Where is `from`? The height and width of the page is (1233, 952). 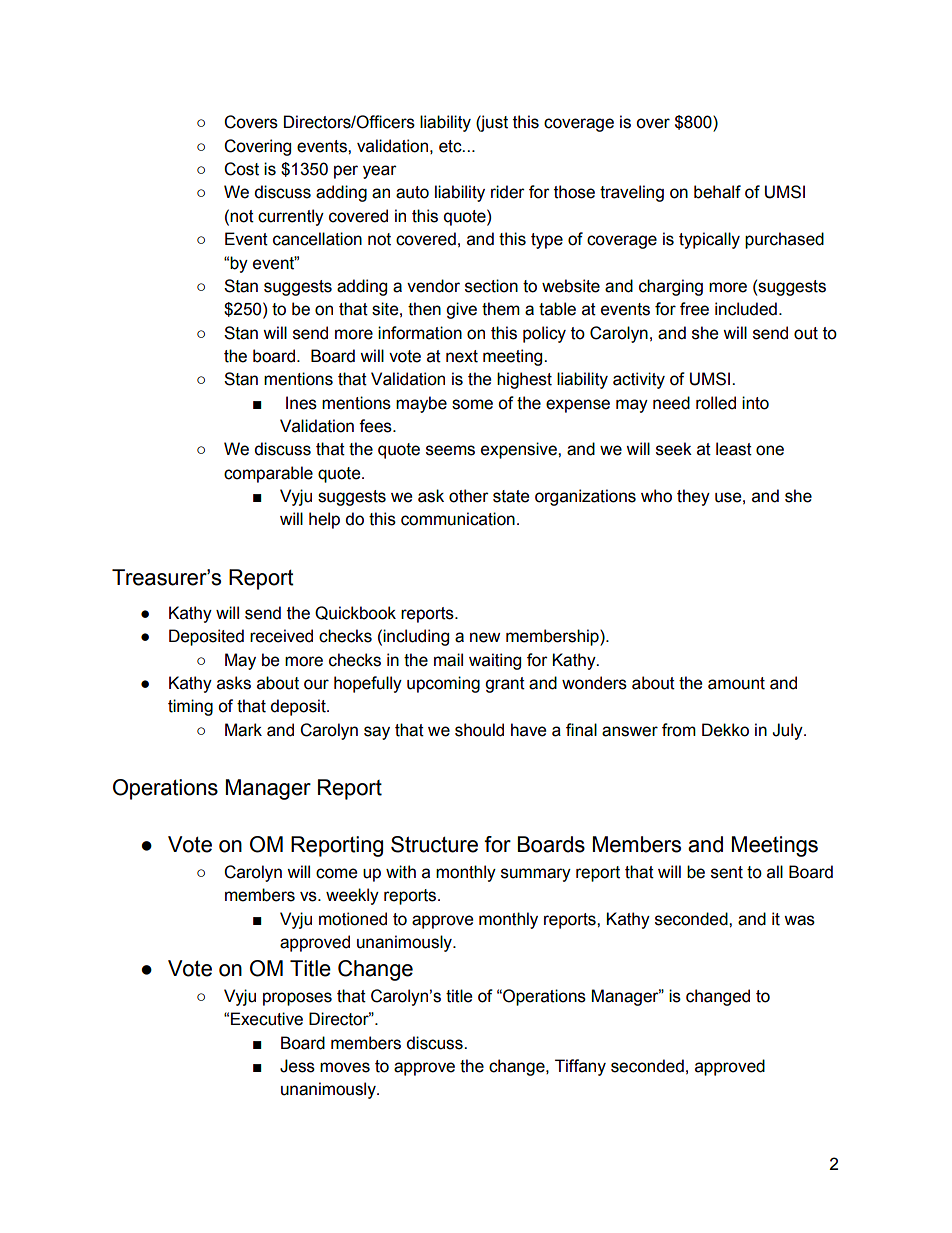
from is located at coordinates (679, 730).
